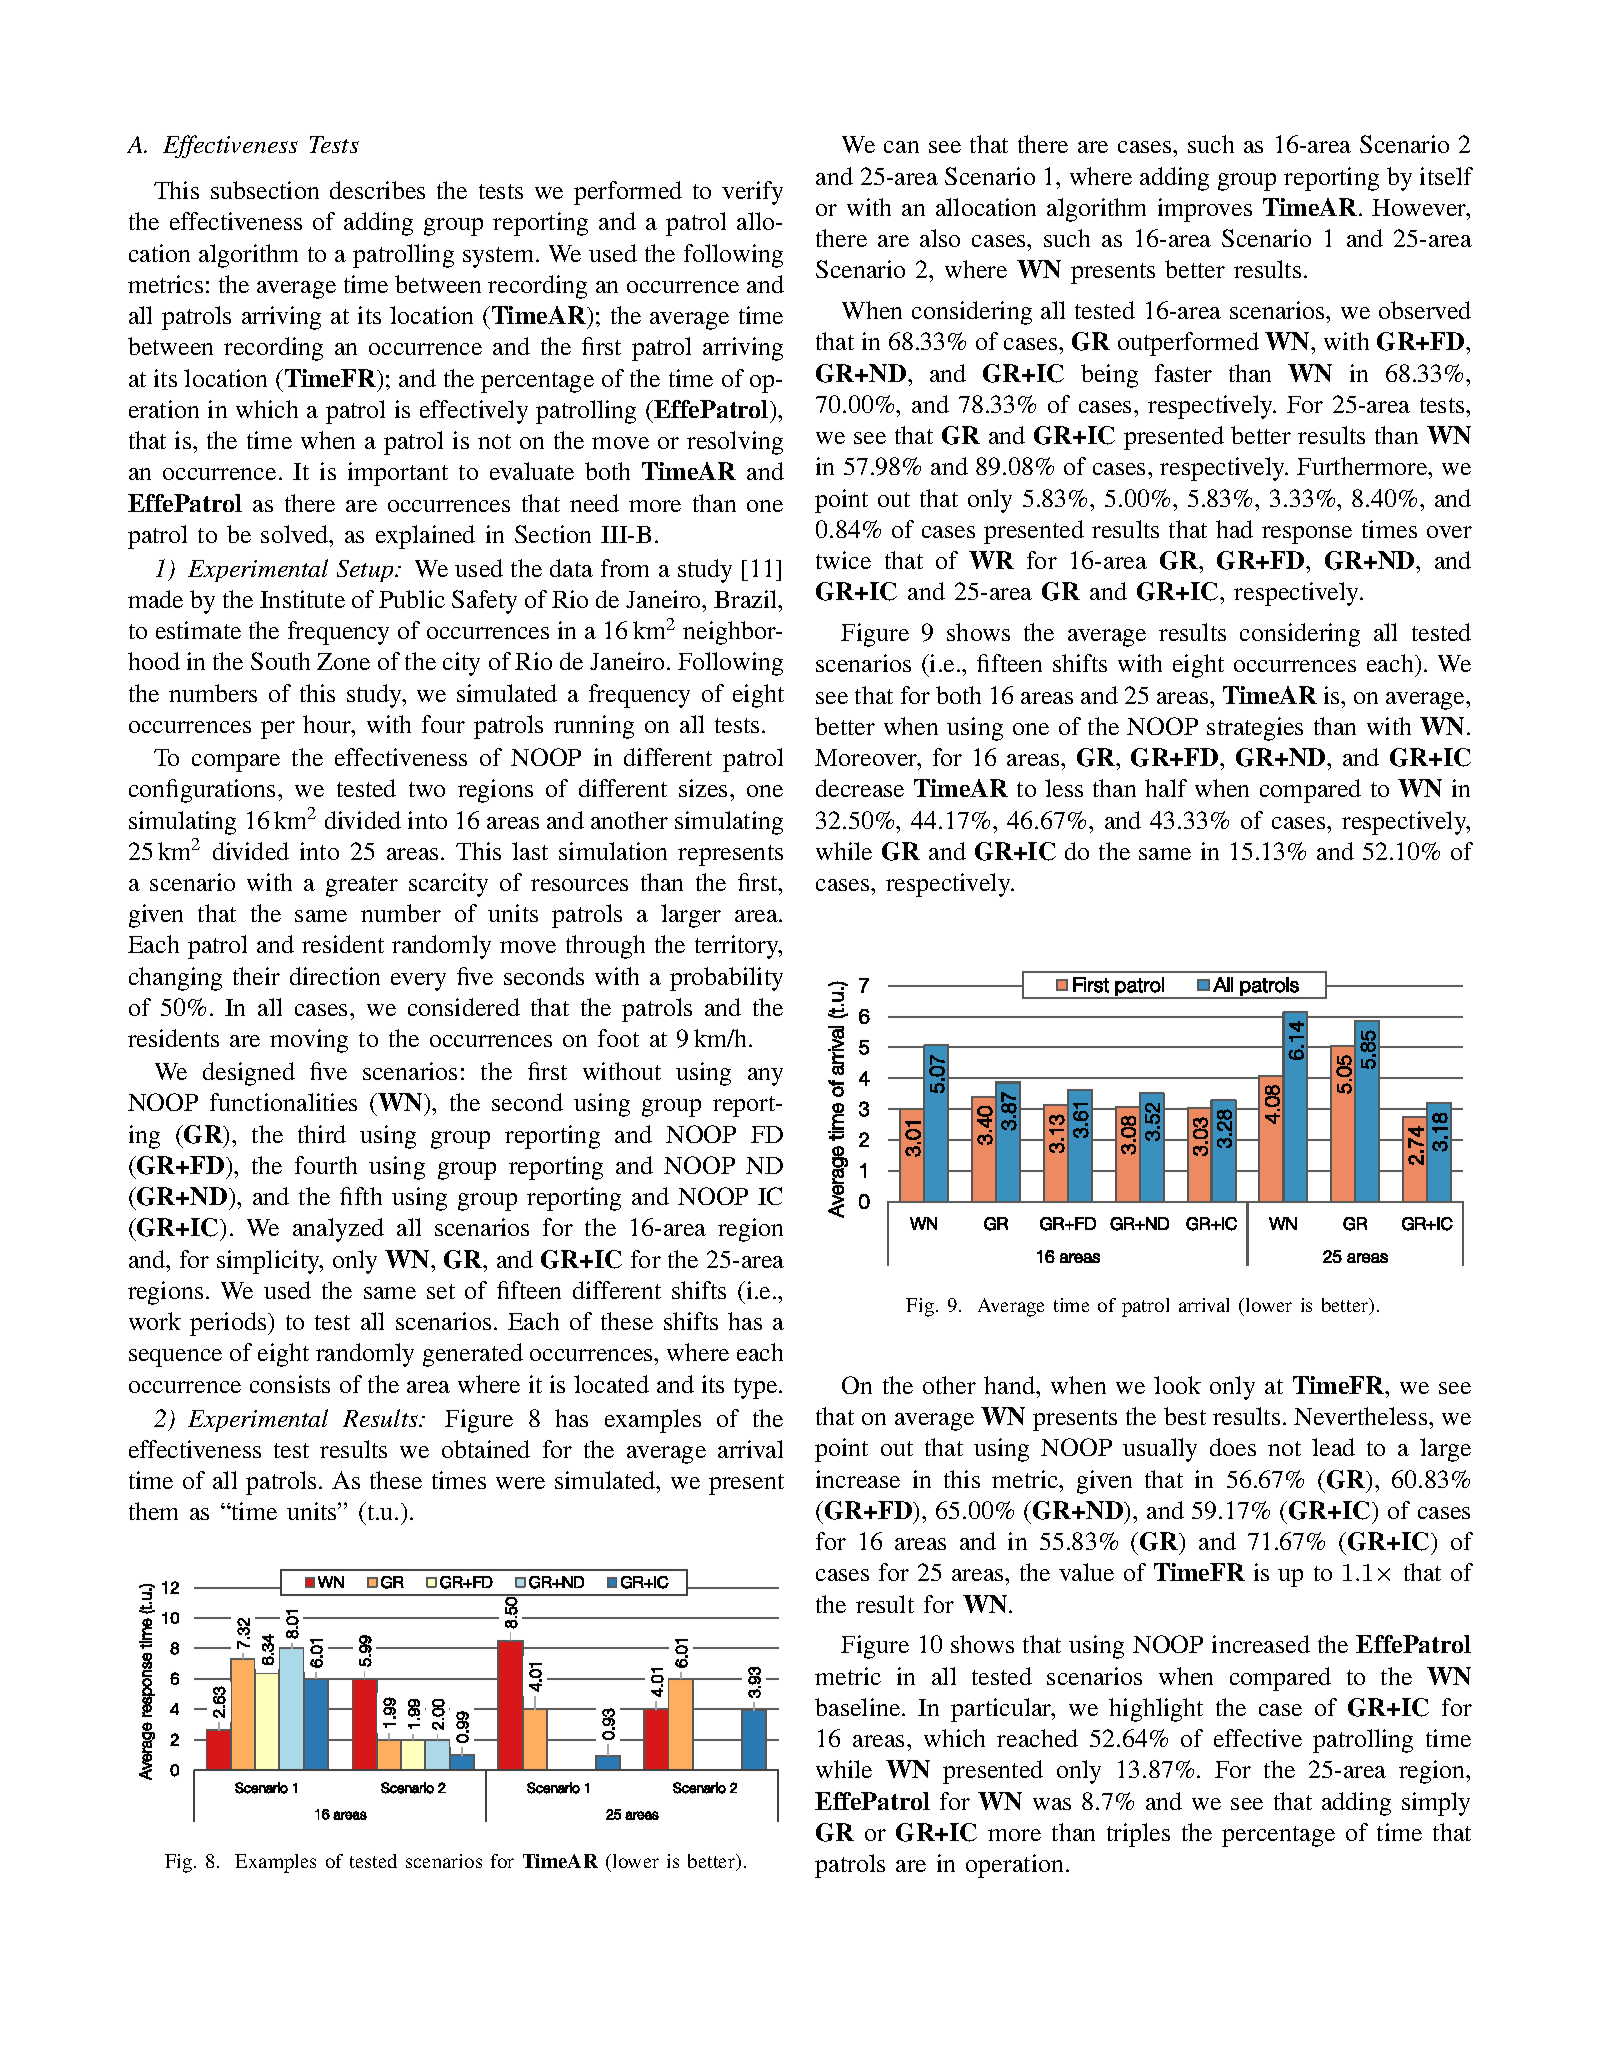 This page has height=2070, width=1600. Describe the element at coordinates (860, 788) in the page. I see `decrease` at that location.
